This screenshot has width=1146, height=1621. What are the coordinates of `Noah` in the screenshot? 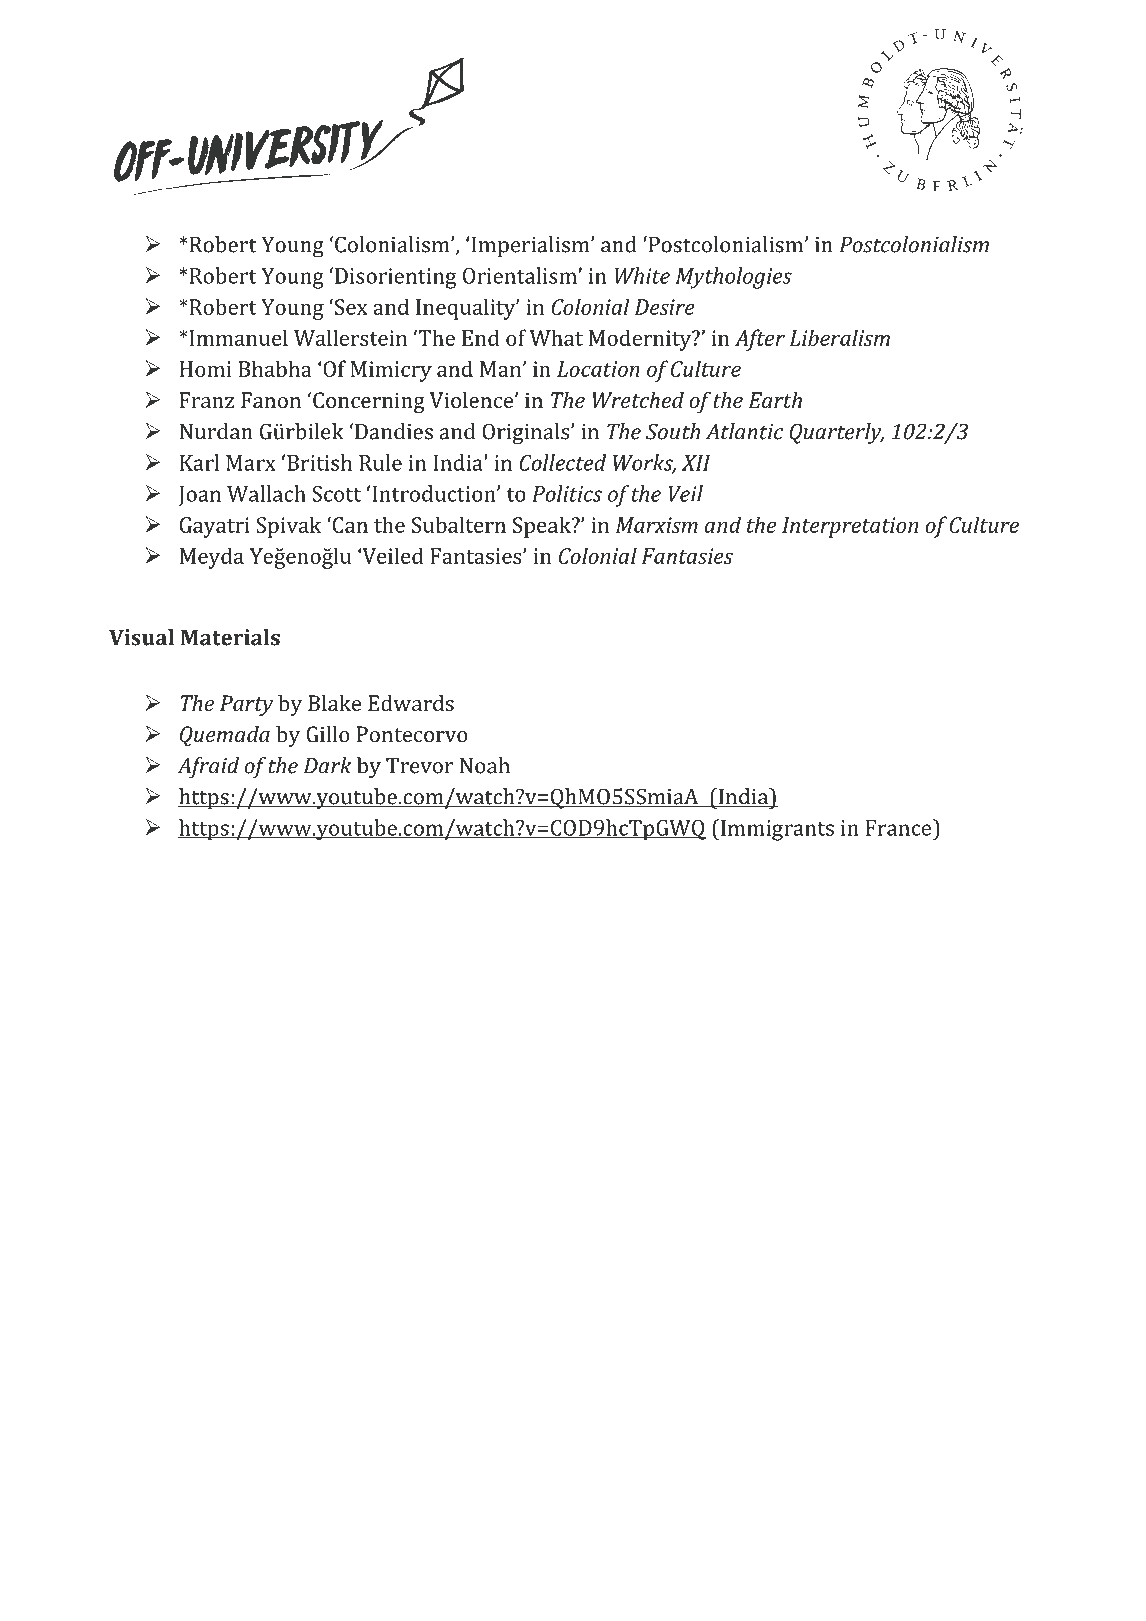 It's located at (485, 765).
